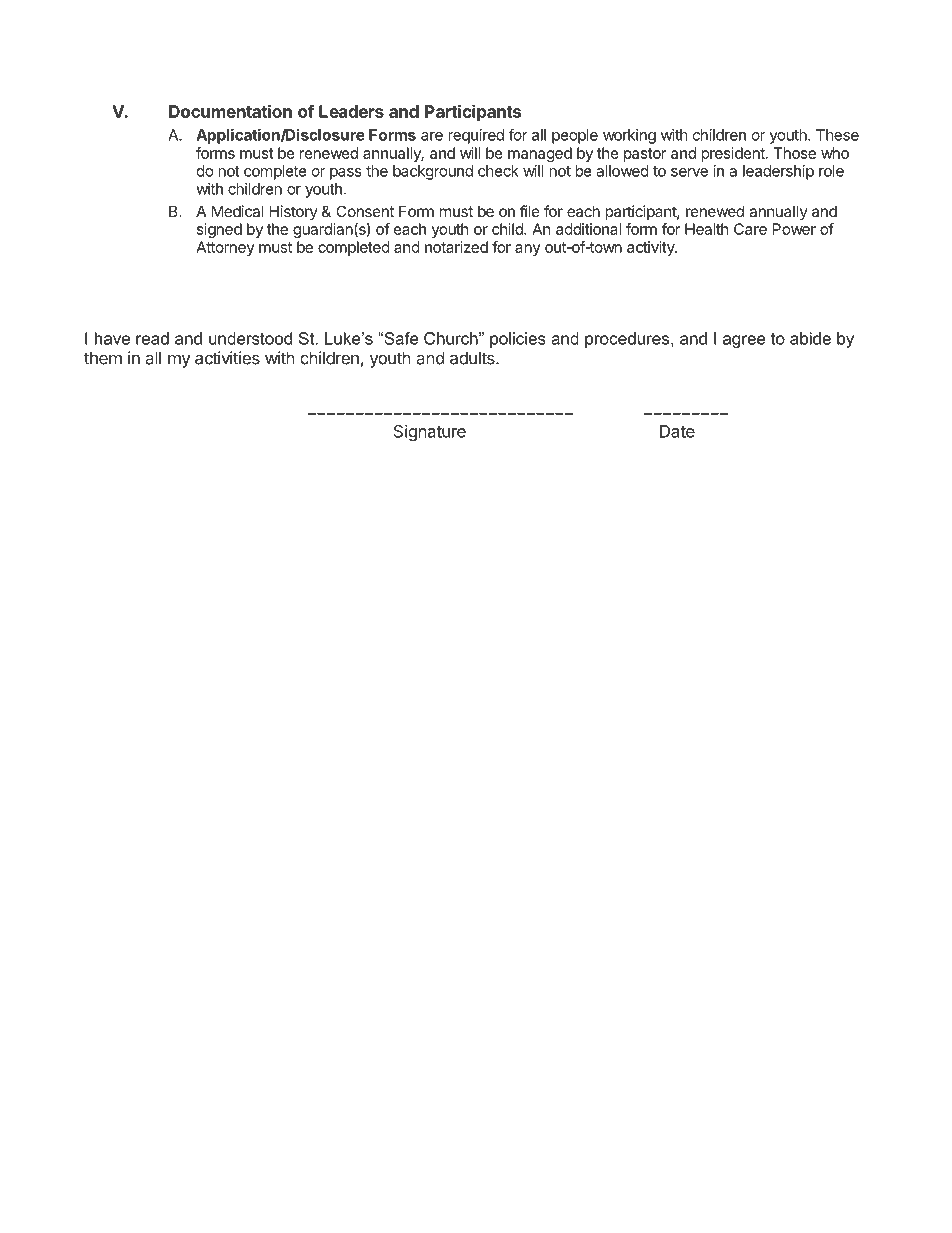 This page has height=1233, width=952. Describe the element at coordinates (677, 431) in the page. I see `Date` at that location.
